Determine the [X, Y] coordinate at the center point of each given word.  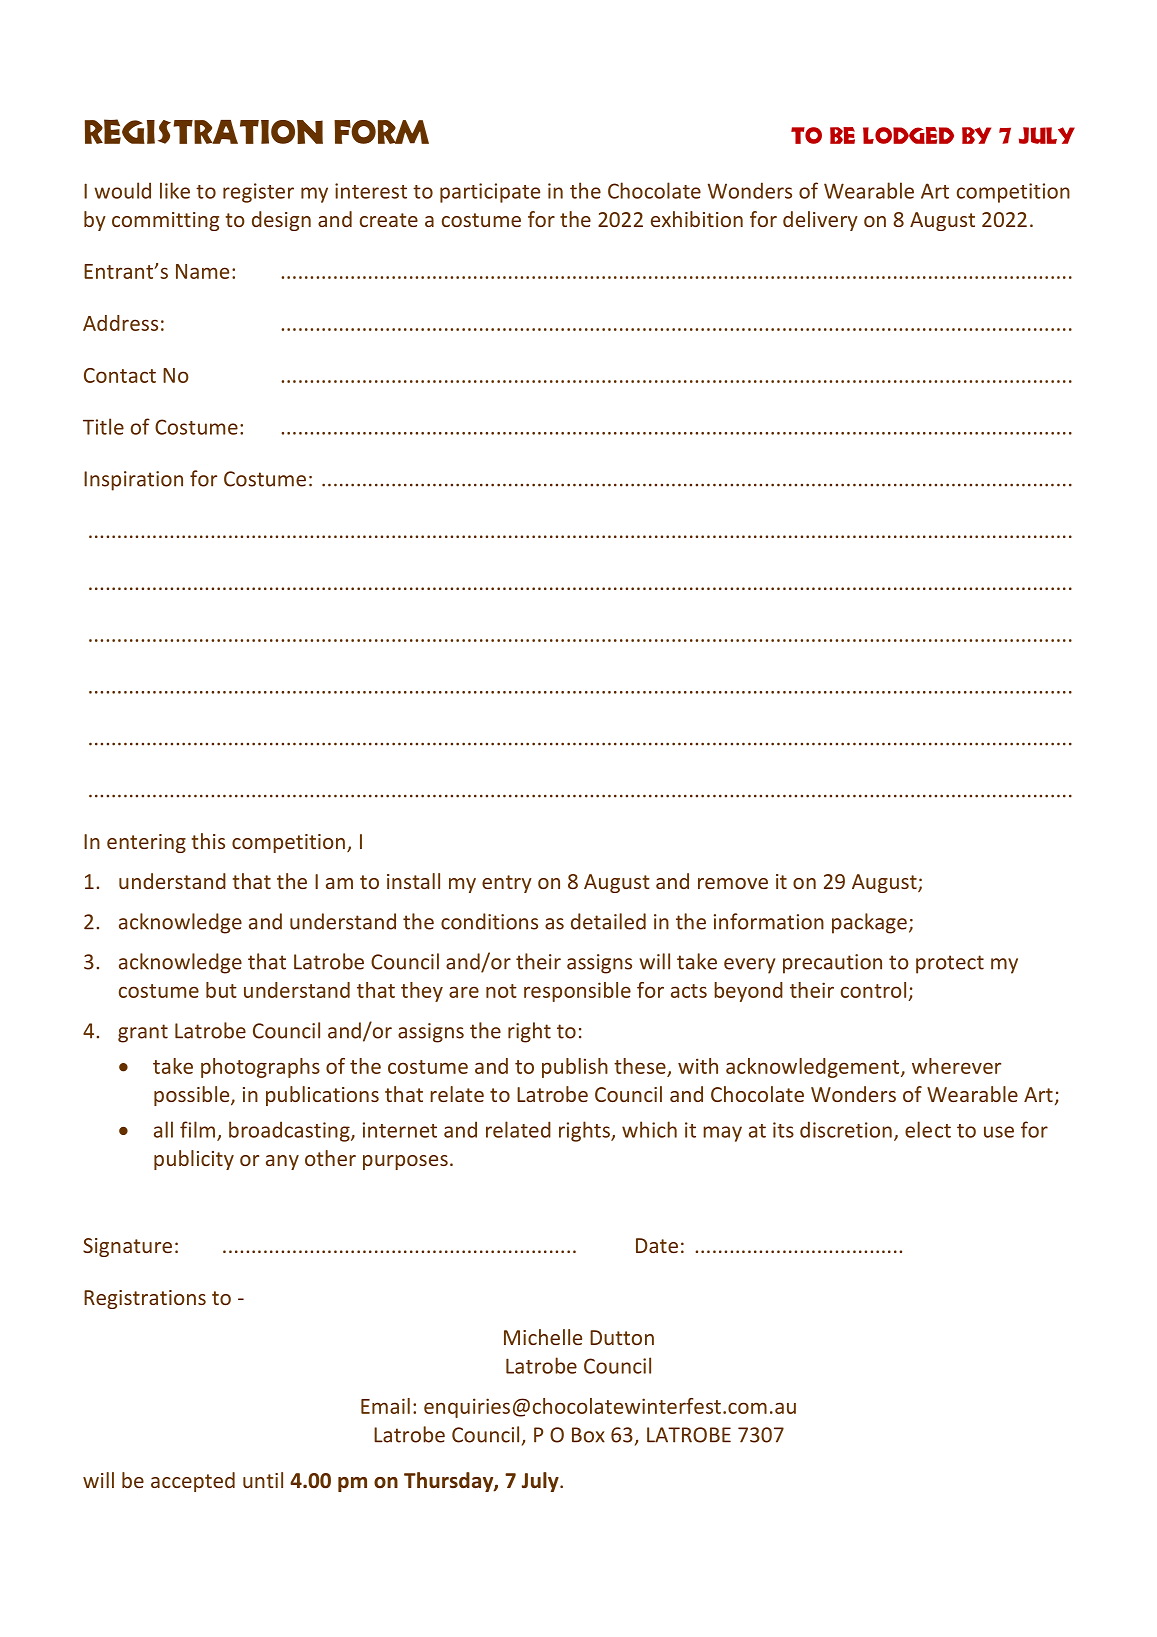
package [869, 923]
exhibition [697, 219]
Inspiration [133, 481]
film [197, 1129]
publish [575, 1068]
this [208, 841]
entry [507, 884]
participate [490, 193]
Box [588, 1435]
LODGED [908, 135]
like [175, 190]
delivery [820, 221]
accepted [193, 1482]
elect [928, 1129]
